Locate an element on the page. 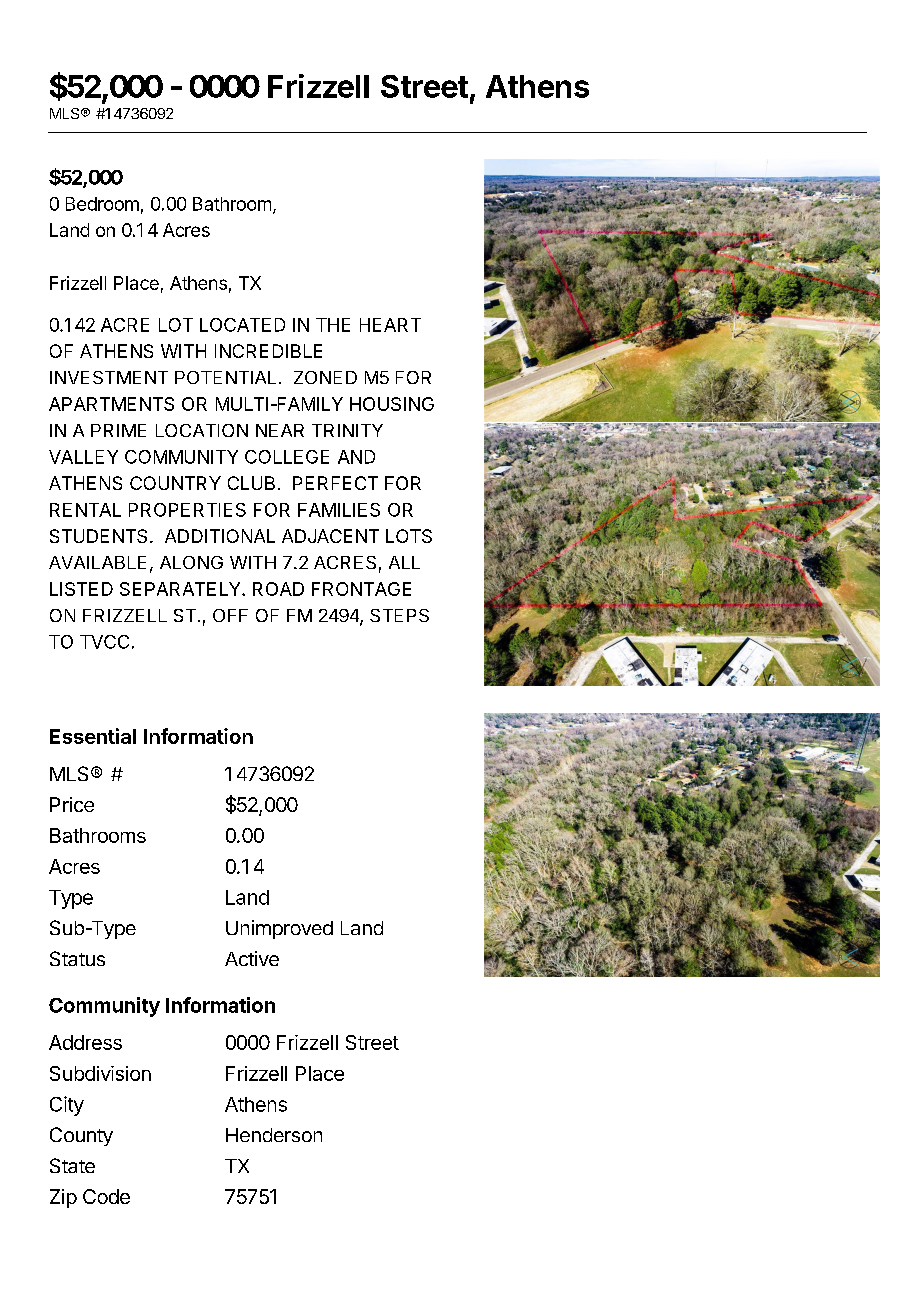 The image size is (924, 1308). Bedroom is located at coordinates (102, 204).
